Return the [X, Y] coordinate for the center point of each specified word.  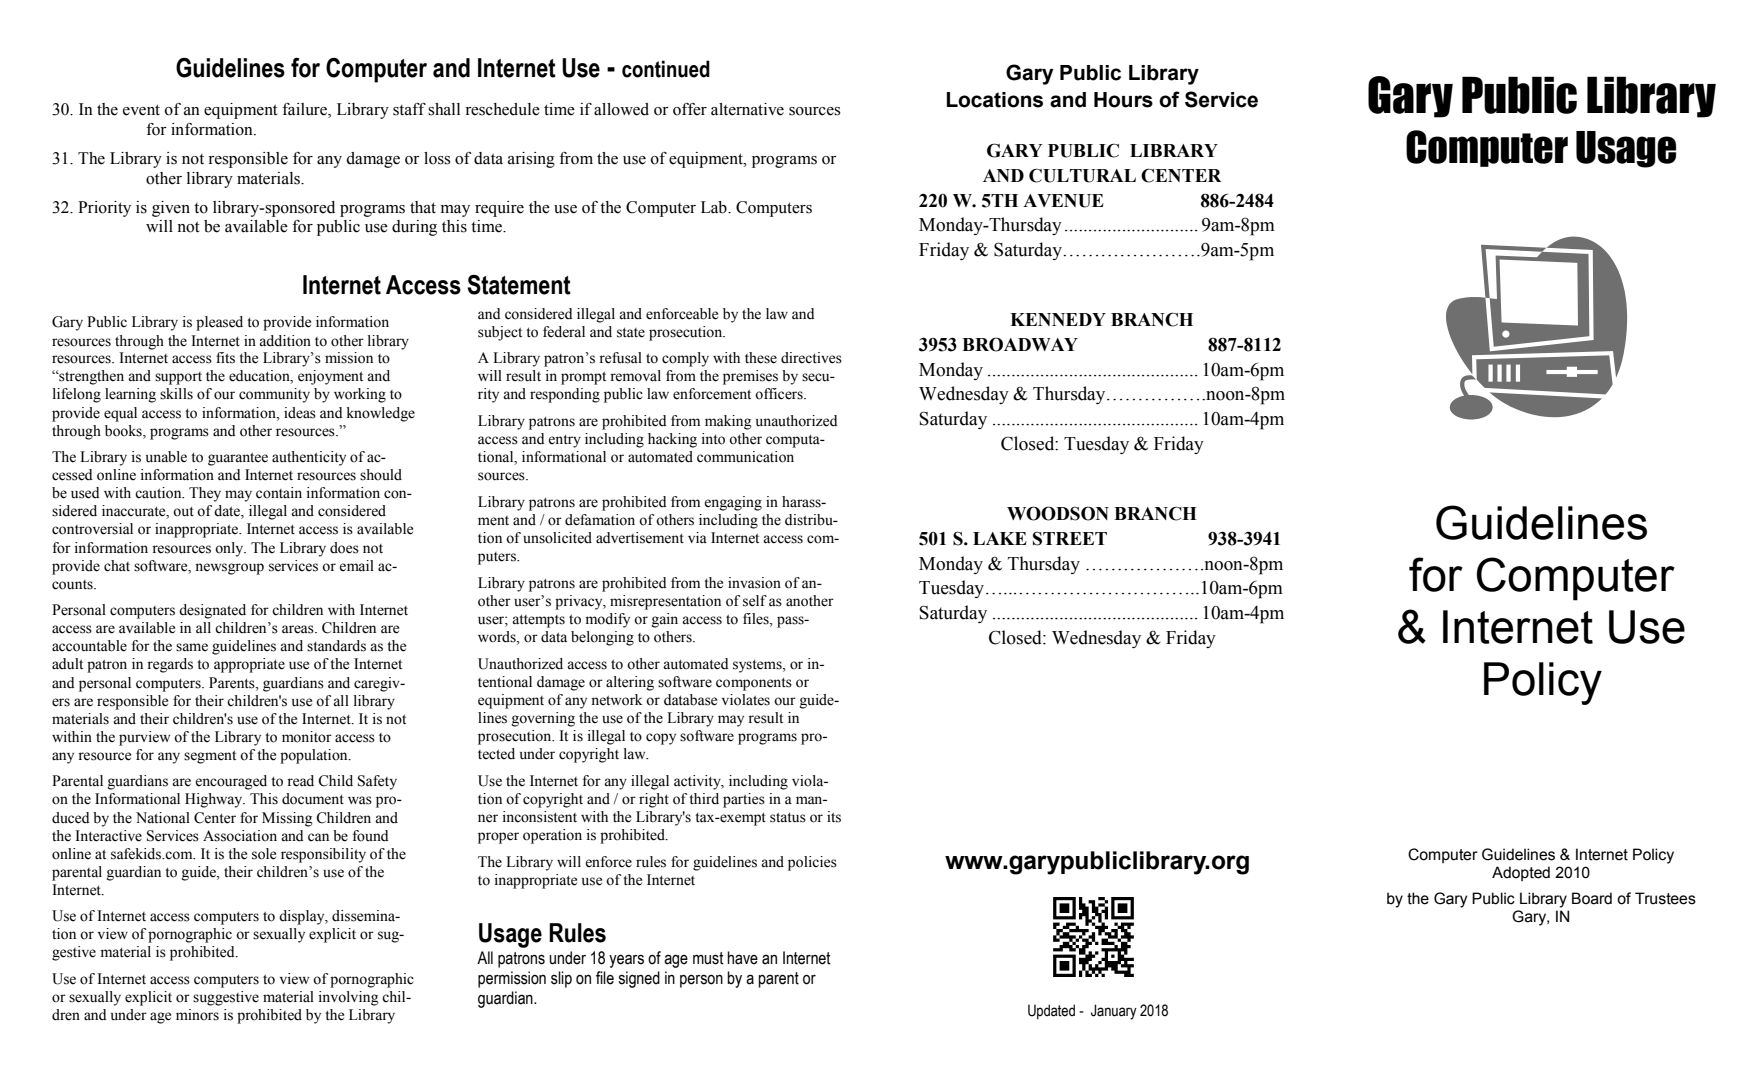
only [230, 549]
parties [744, 800]
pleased [219, 323]
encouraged [231, 782]
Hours [1123, 100]
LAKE [1000, 538]
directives [811, 358]
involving [349, 998]
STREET [1070, 538]
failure [305, 110]
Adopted [1521, 873]
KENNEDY [1058, 319]
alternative [747, 109]
